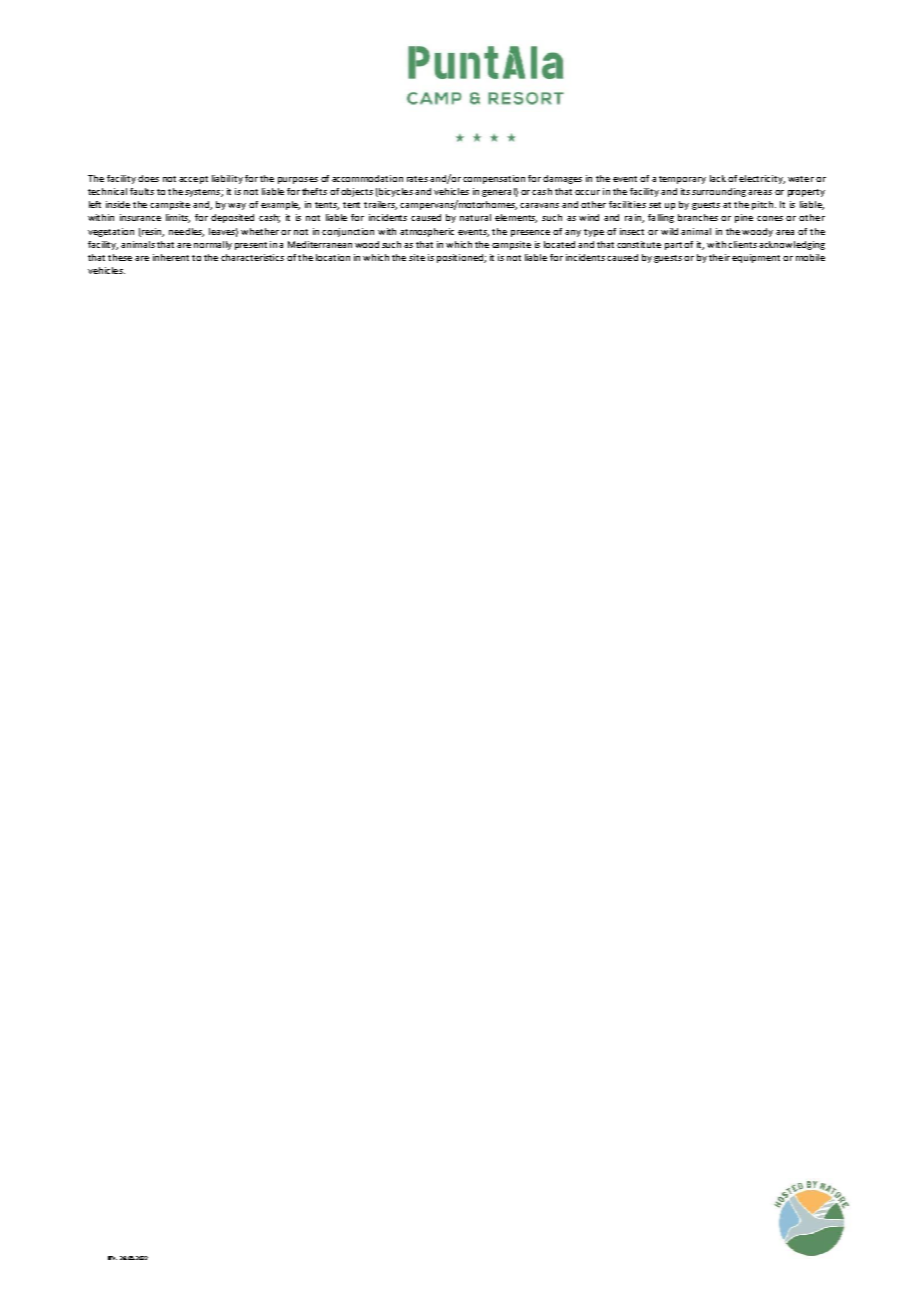 The width and height of the screenshot is (924, 1307). What do you see at coordinates (719, 257) in the screenshot?
I see `their` at bounding box center [719, 257].
